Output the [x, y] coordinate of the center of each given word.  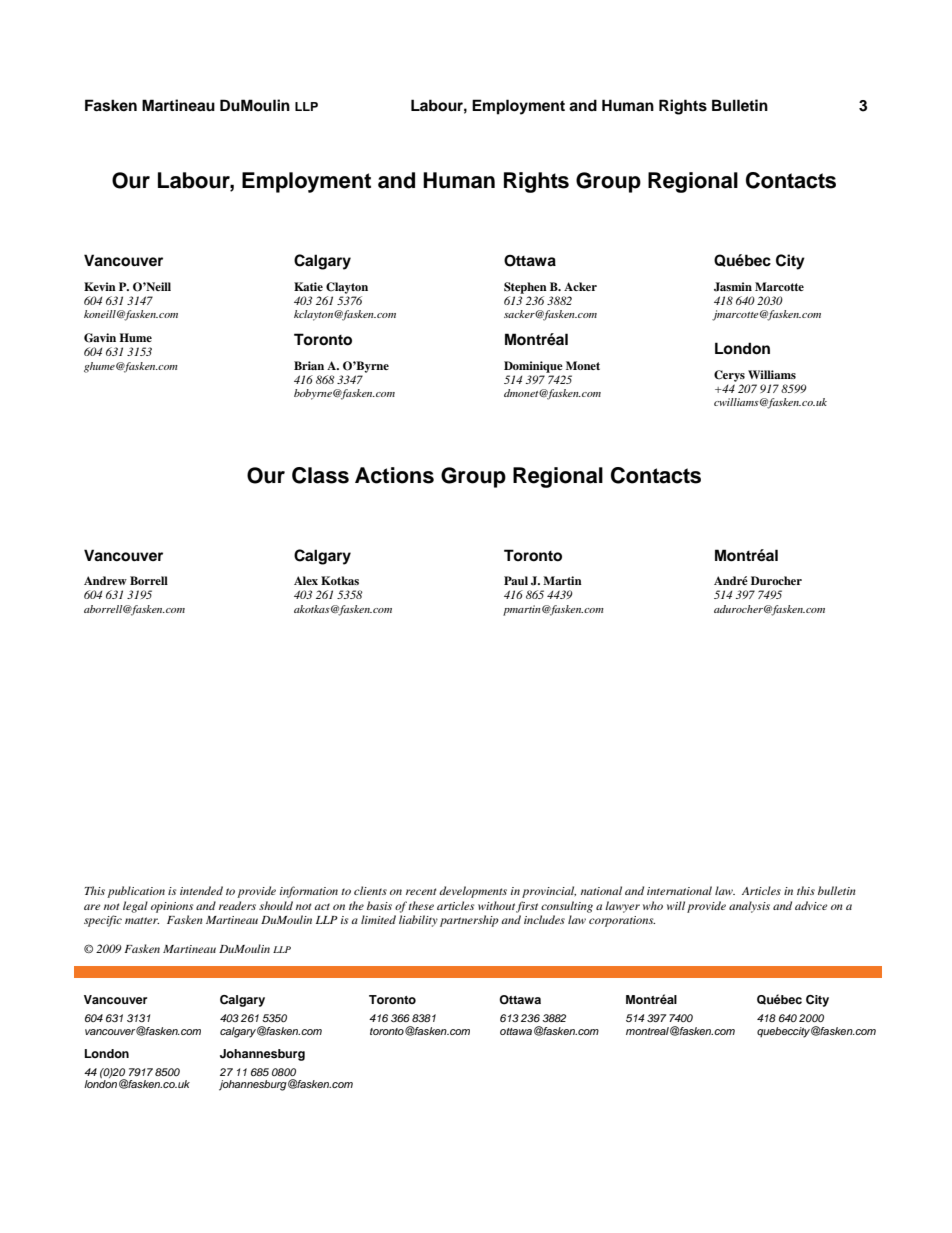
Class [320, 475]
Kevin [100, 286]
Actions [394, 475]
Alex [306, 580]
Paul [516, 580]
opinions [172, 907]
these [421, 905]
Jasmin [733, 287]
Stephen [525, 288]
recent [421, 891]
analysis [749, 907]
